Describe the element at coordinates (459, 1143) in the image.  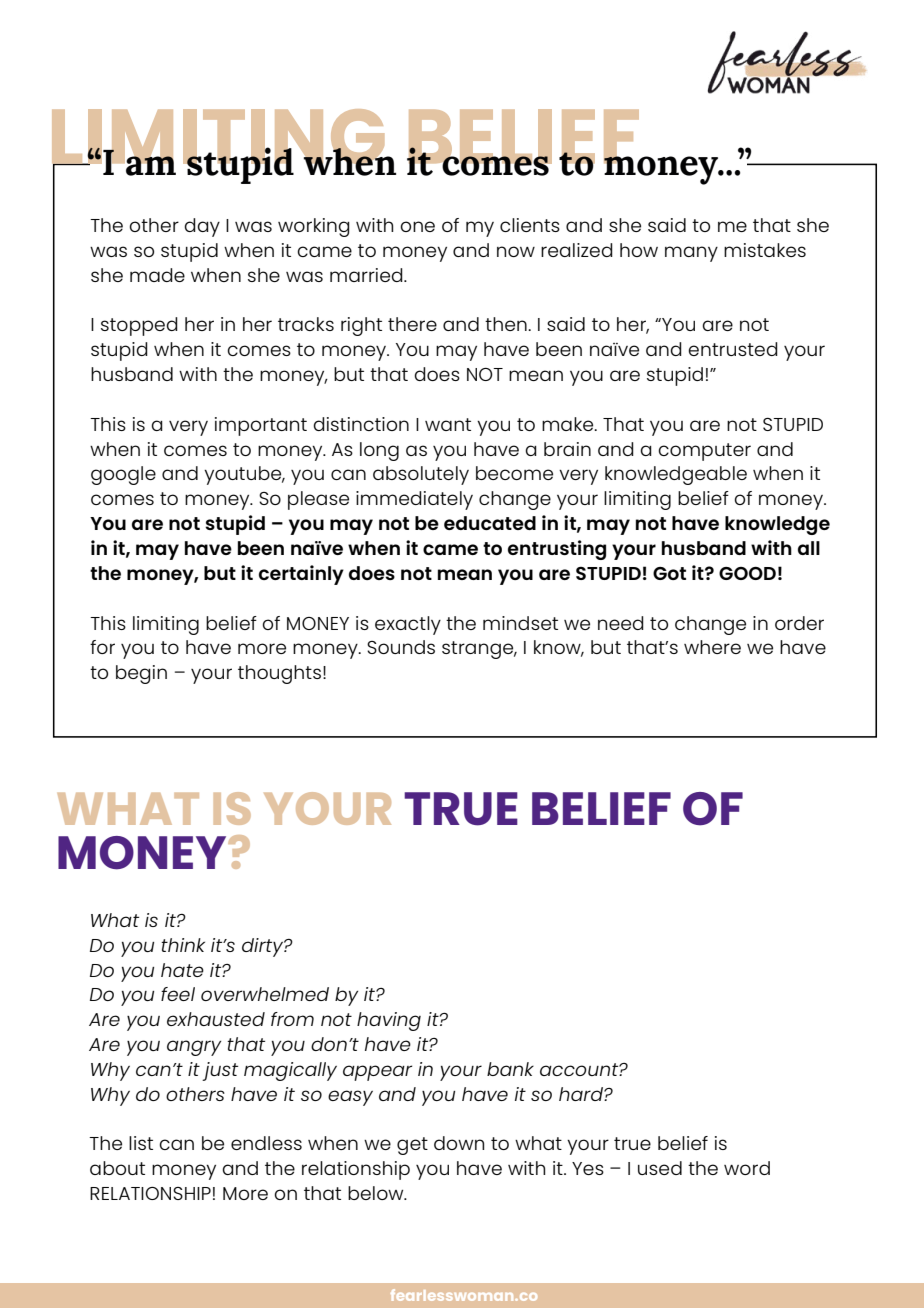
I see `down` at that location.
